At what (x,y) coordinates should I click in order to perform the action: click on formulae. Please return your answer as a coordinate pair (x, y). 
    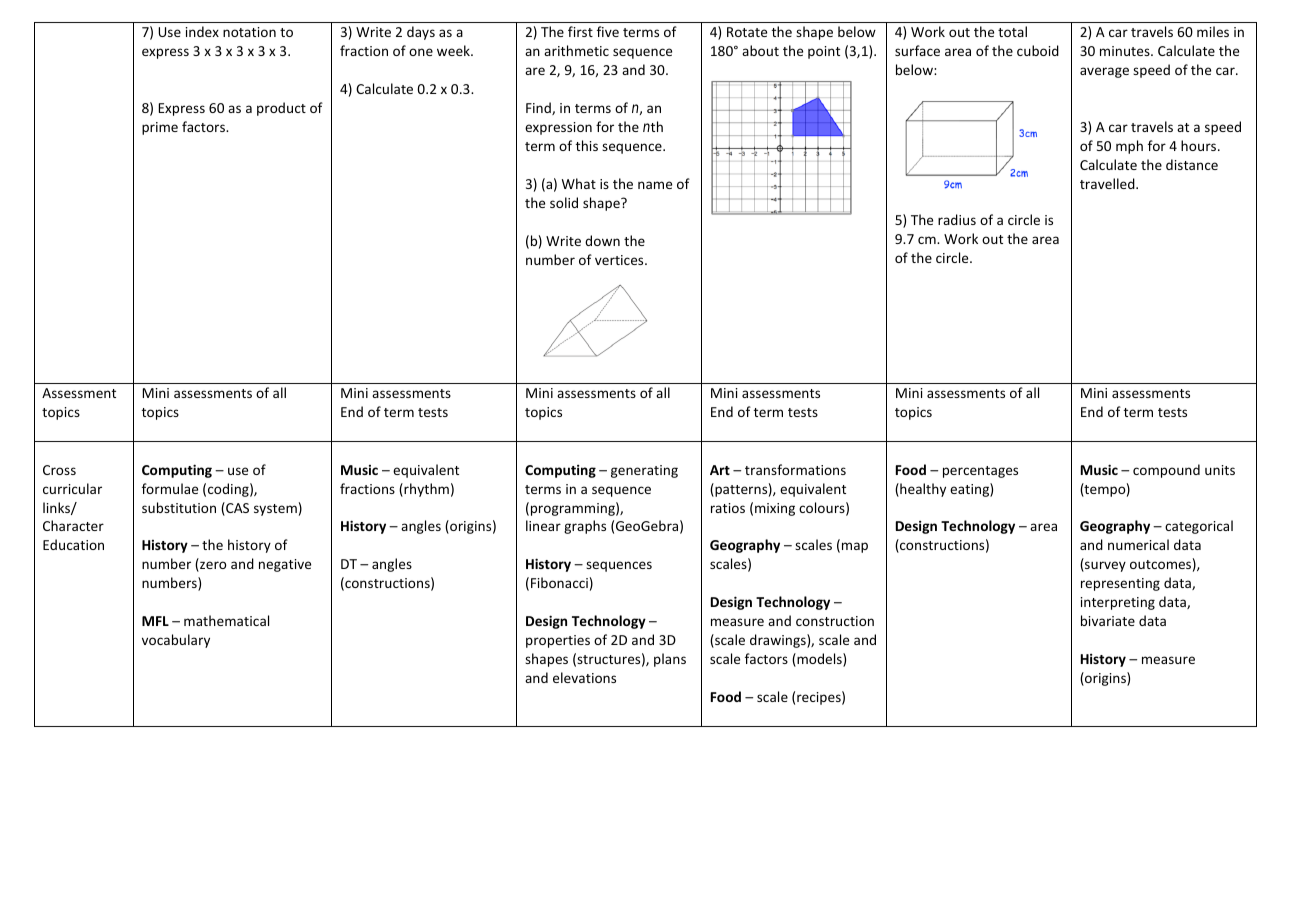
    Looking at the image, I should click on (170, 488).
